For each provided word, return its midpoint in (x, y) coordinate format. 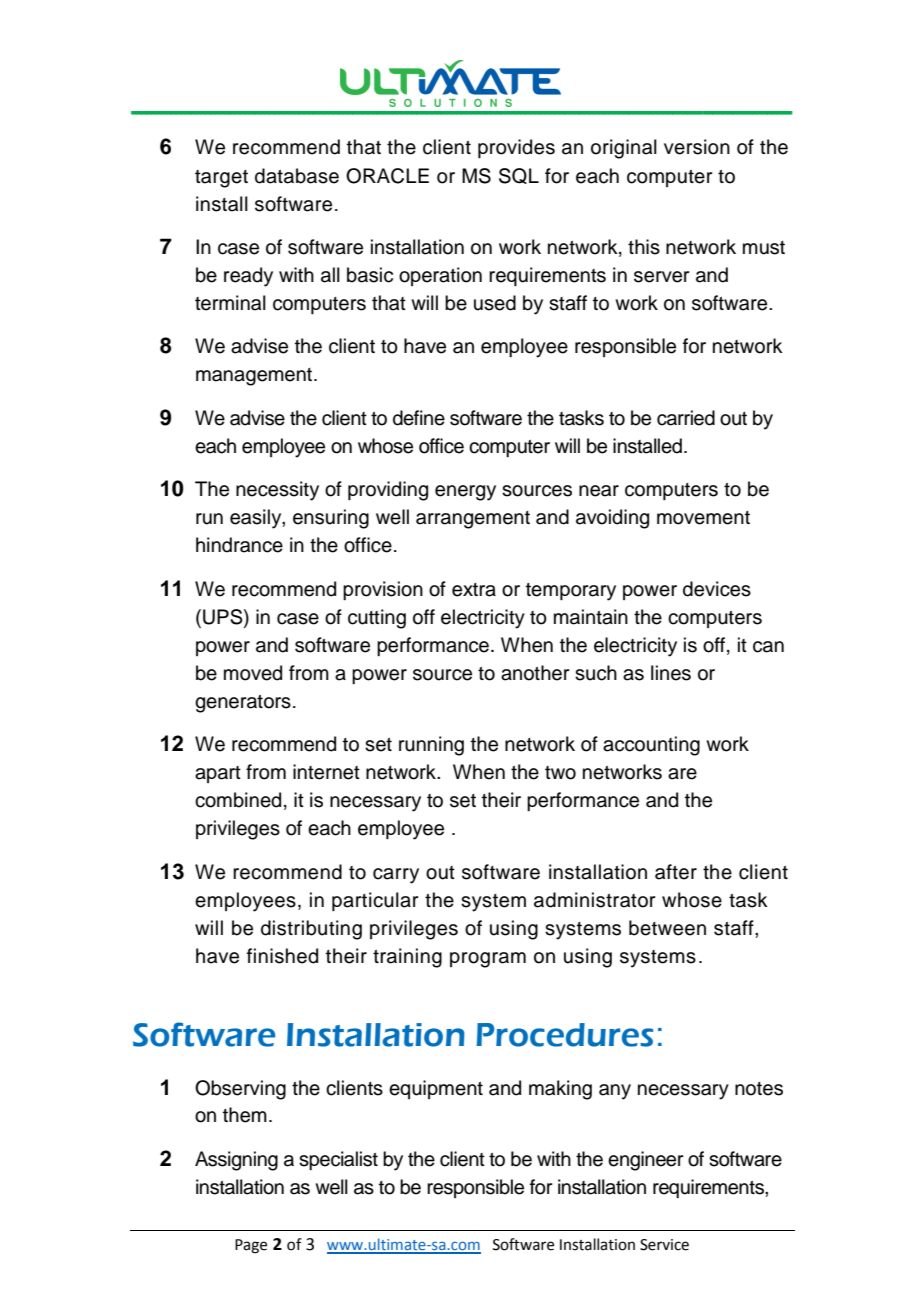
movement (703, 518)
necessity (277, 491)
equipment (436, 1089)
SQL (519, 176)
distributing (311, 930)
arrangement (473, 520)
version (697, 147)
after (676, 872)
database (297, 176)
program (488, 960)
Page (251, 1246)
